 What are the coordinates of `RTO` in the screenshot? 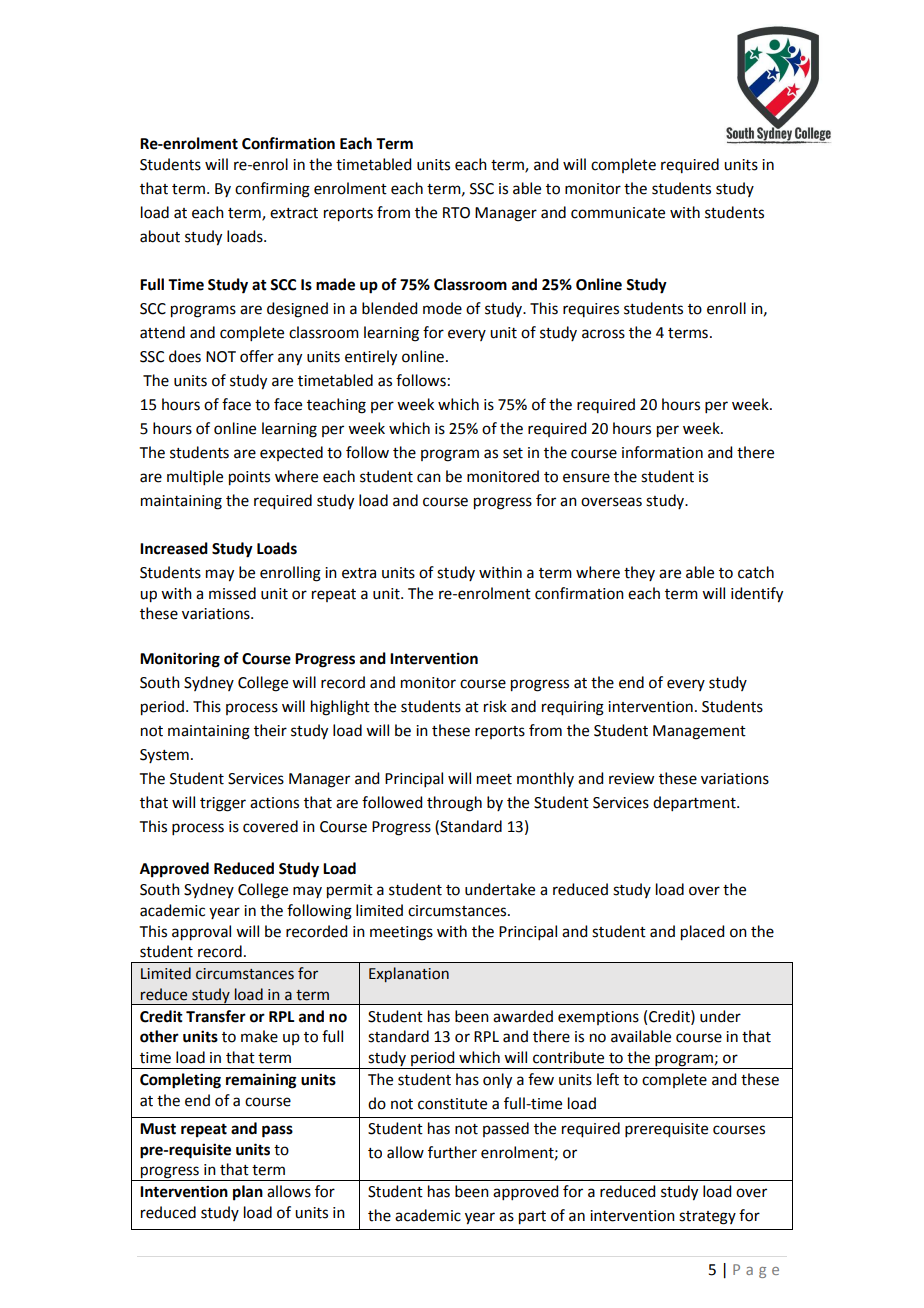 It's located at (456, 213).
